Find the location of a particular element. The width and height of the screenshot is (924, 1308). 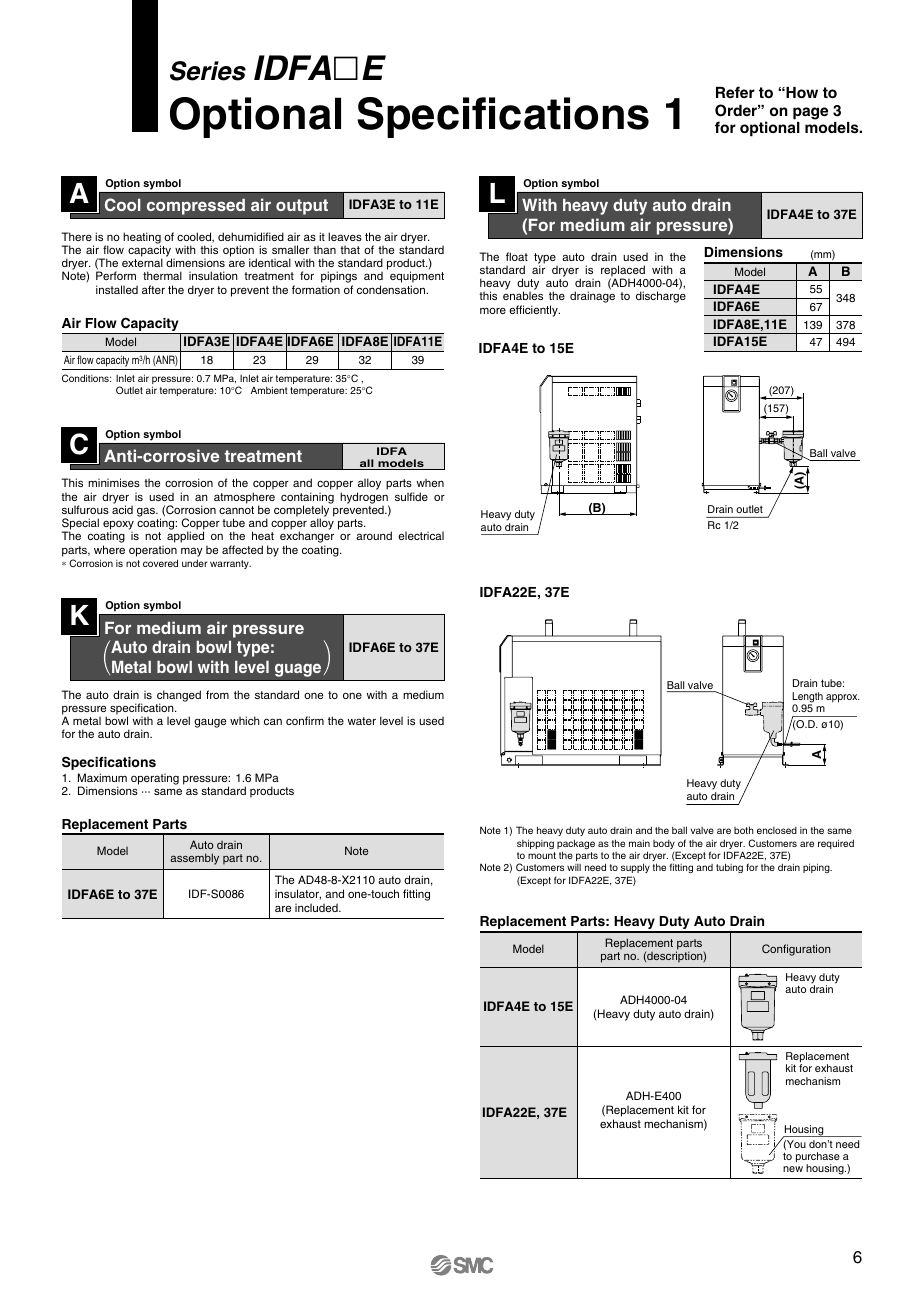

when is located at coordinates (430, 483).
